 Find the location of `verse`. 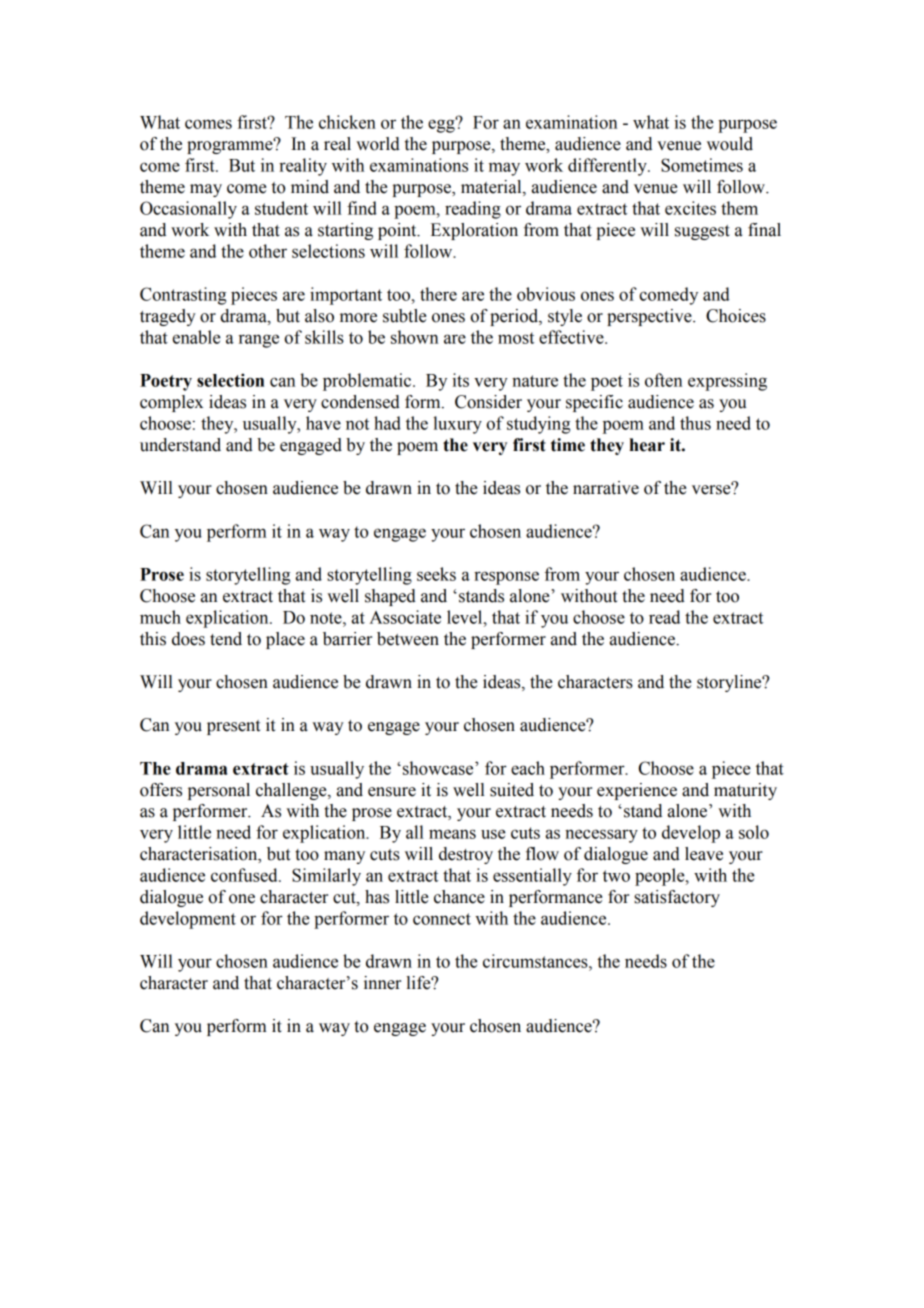

verse is located at coordinates (712, 489).
